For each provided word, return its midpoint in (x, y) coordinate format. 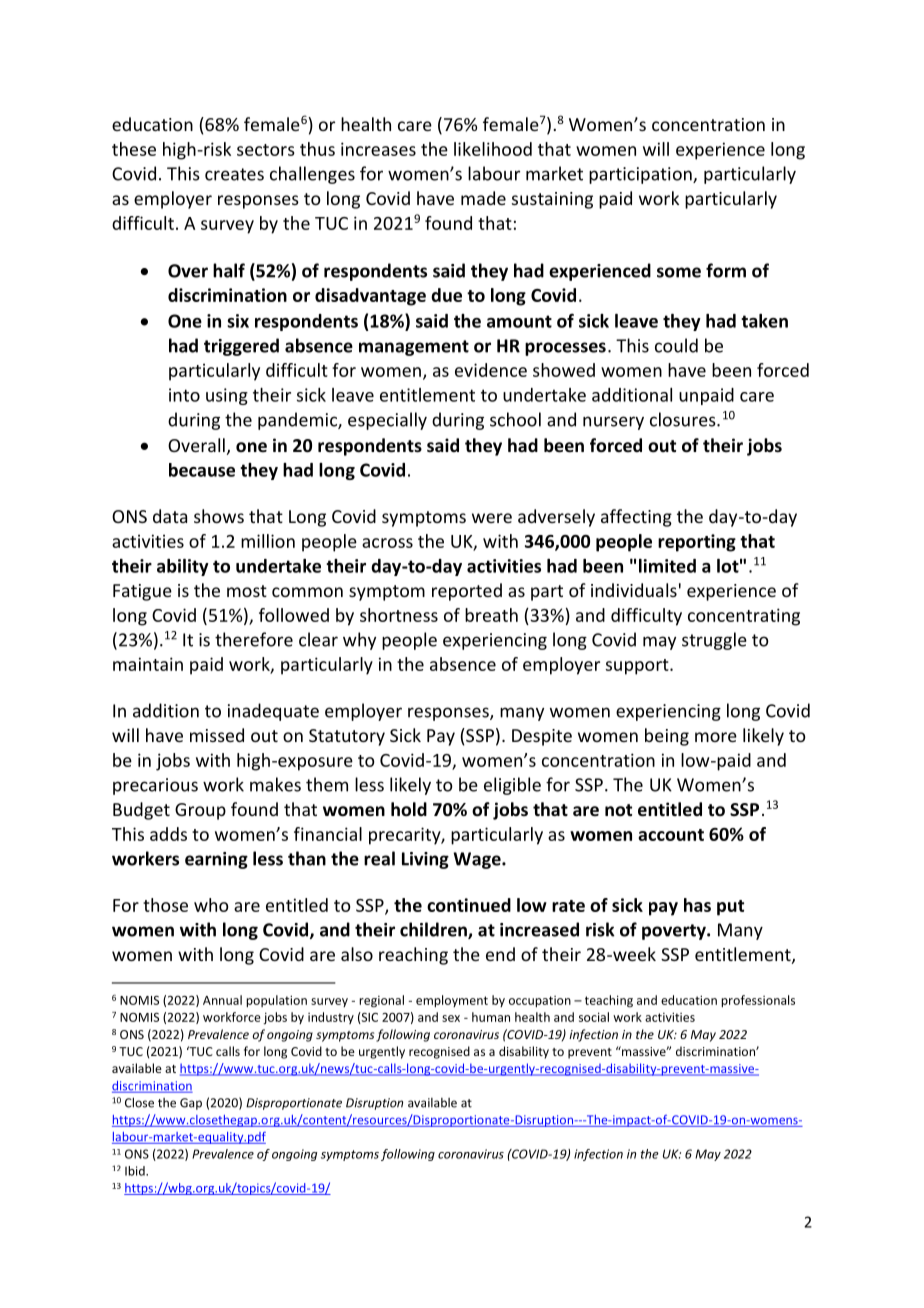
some (679, 272)
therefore (254, 639)
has (697, 905)
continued (469, 905)
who (211, 905)
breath (491, 615)
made (483, 198)
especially (387, 421)
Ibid (136, 1171)
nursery (613, 423)
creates (234, 174)
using (227, 396)
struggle (714, 641)
